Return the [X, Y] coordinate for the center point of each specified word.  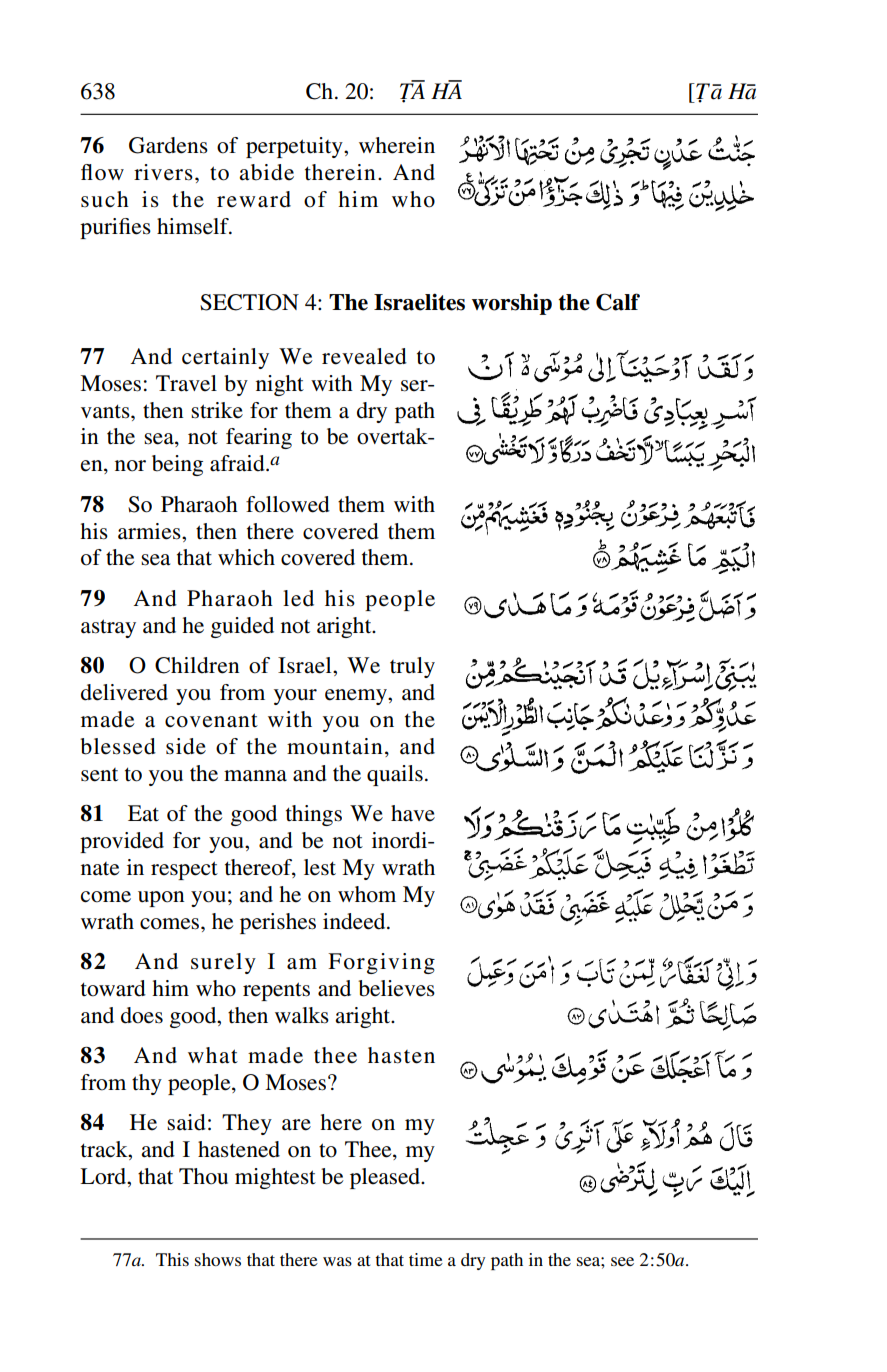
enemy [357, 697]
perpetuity [295, 147]
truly [412, 667]
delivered [124, 692]
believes [396, 988]
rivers [163, 172]
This [172, 1259]
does [142, 1015]
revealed [364, 356]
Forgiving [381, 963]
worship [512, 304]
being [177, 465]
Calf [618, 302]
